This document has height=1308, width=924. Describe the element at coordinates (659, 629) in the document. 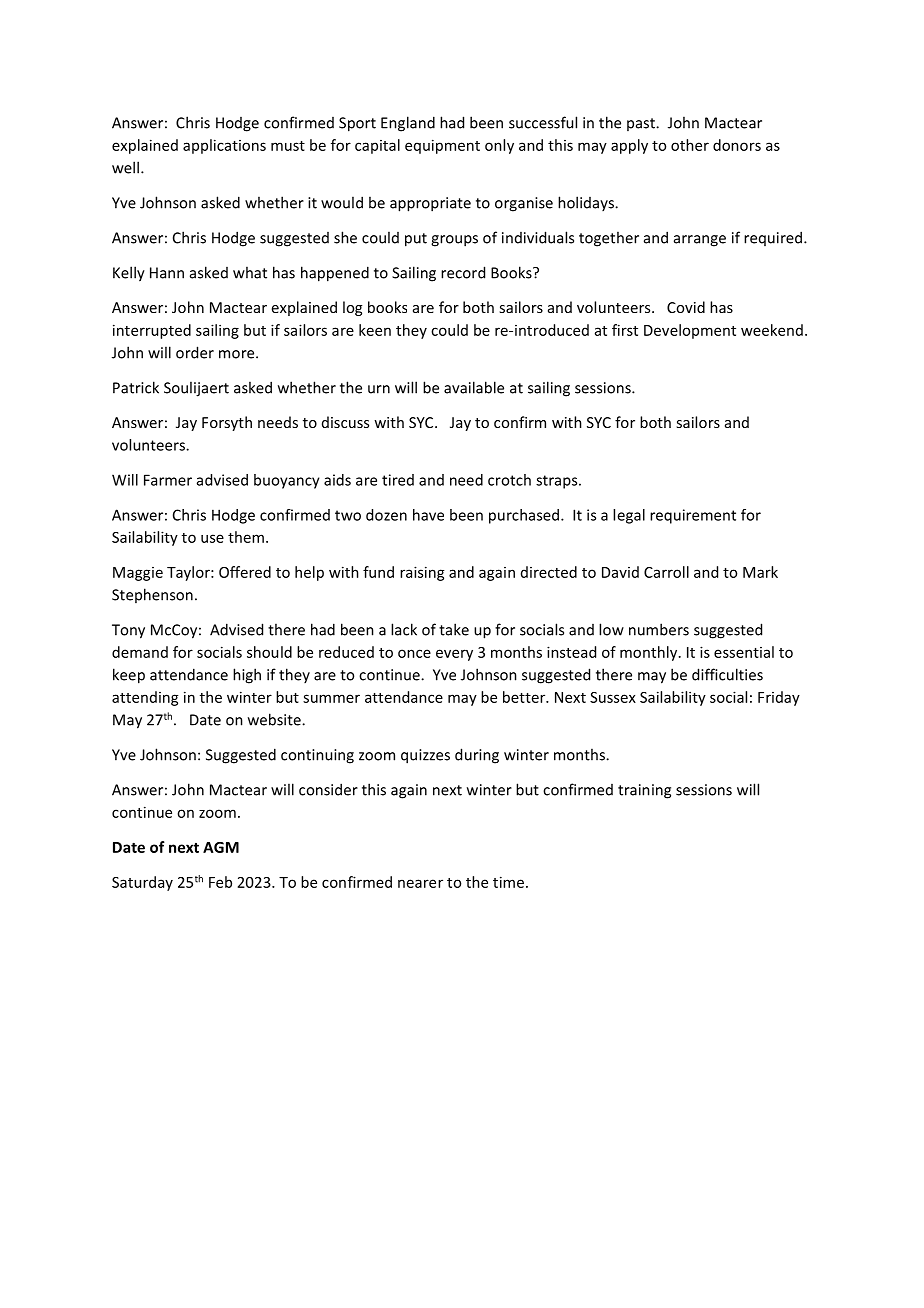

I see `numbers` at that location.
